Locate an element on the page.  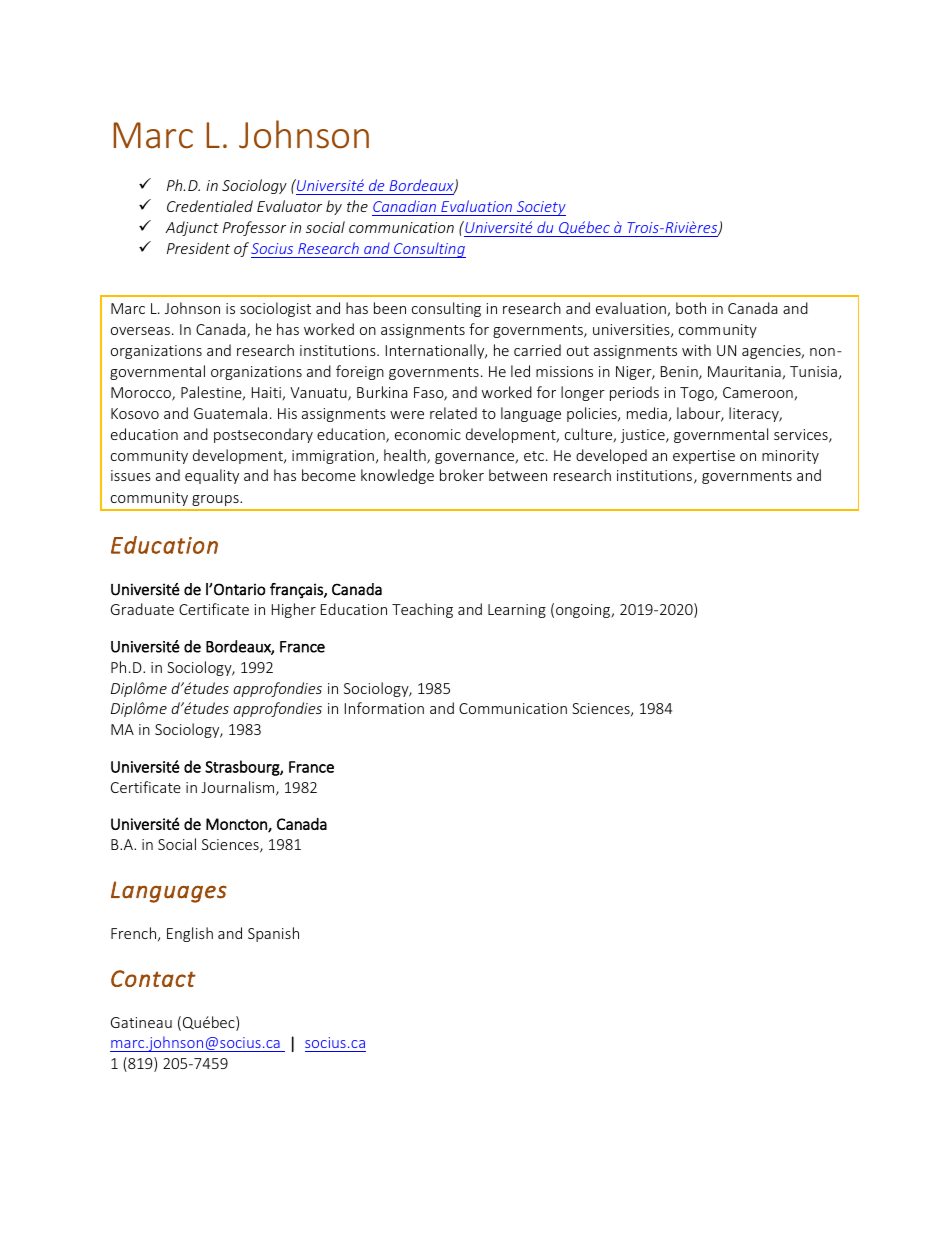
Journalism is located at coordinates (239, 788).
